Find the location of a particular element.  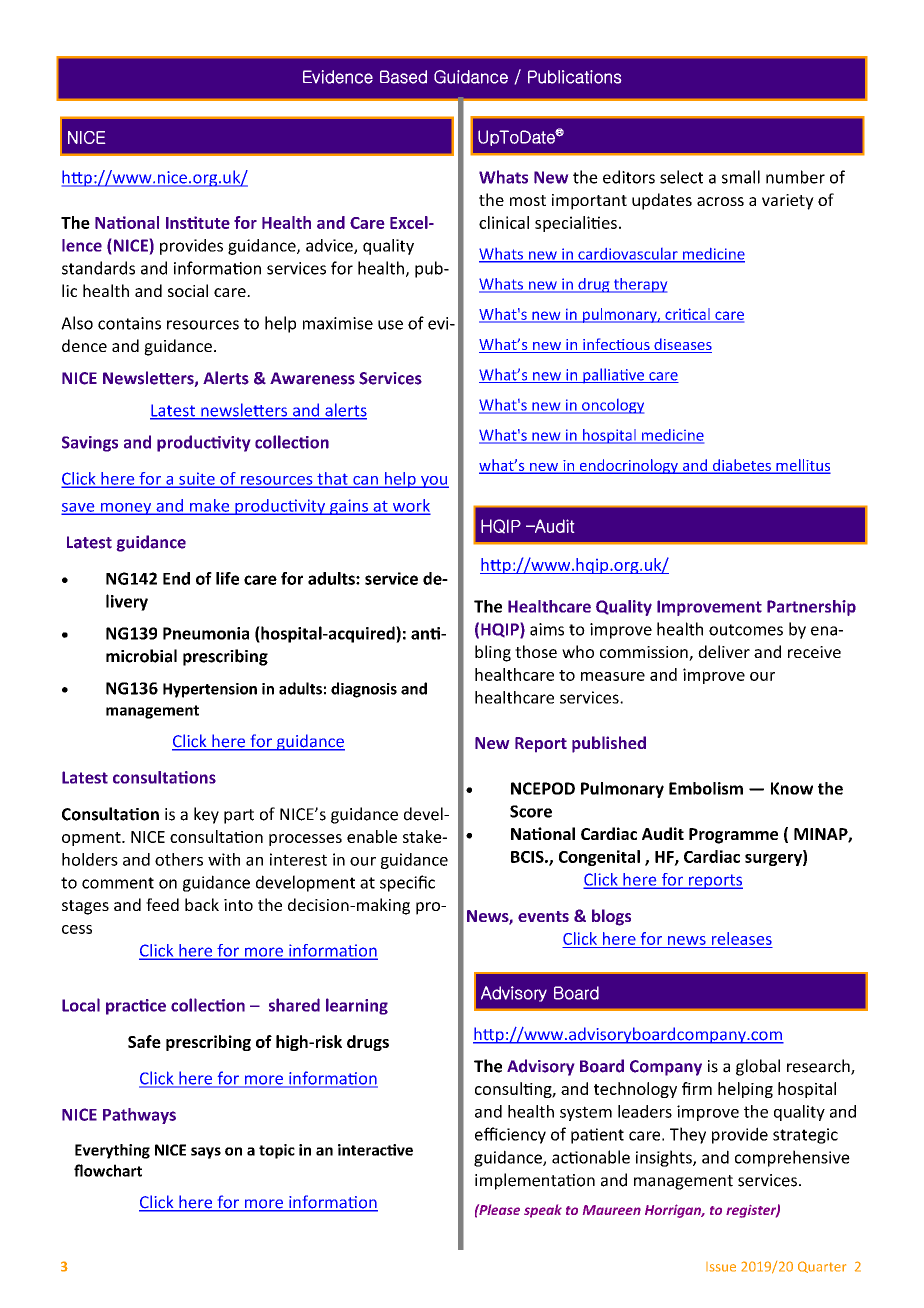

diagnosis is located at coordinates (364, 690).
